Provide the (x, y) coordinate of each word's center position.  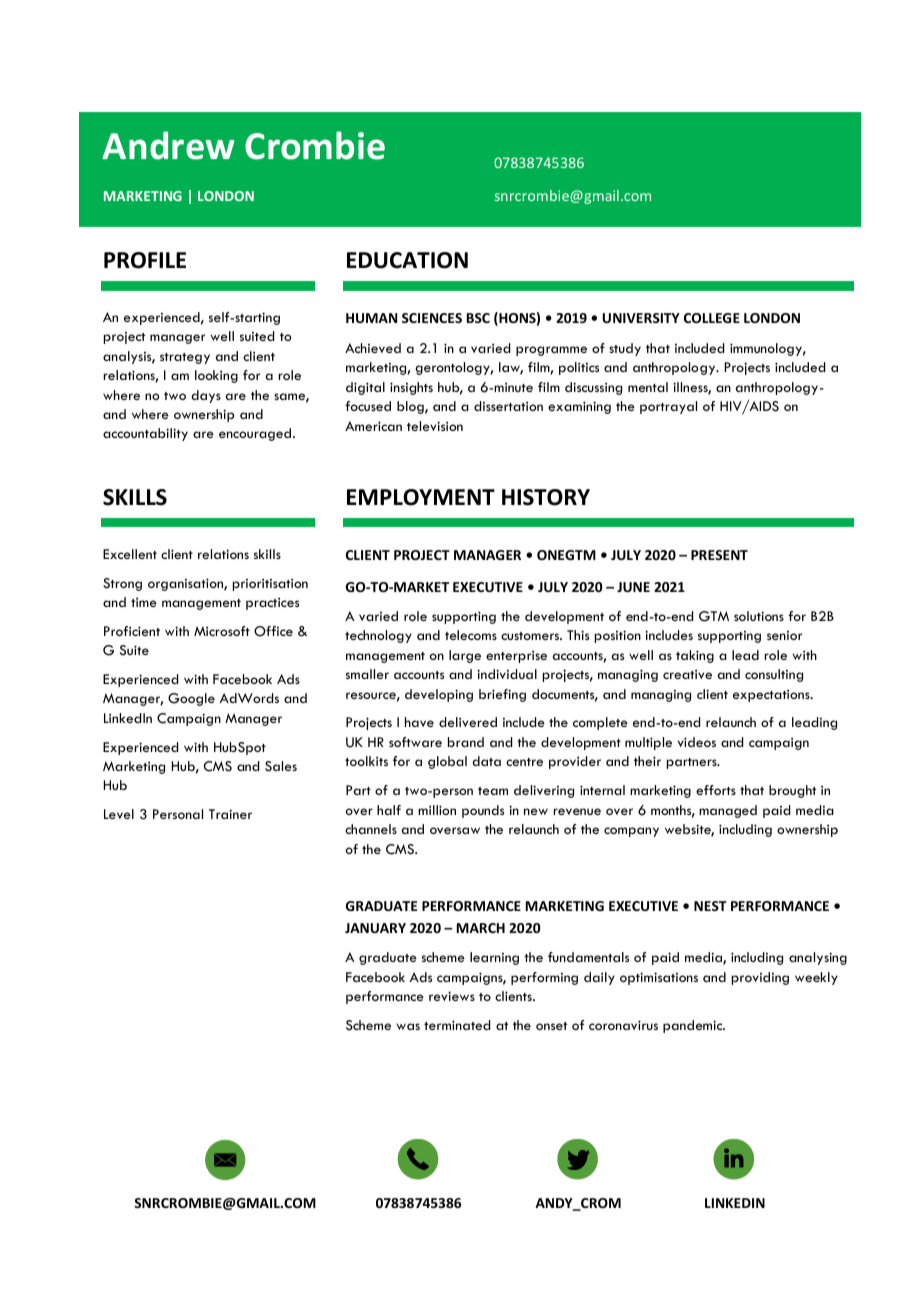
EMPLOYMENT (421, 497)
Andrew (168, 145)
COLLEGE (712, 318)
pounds (483, 811)
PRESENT (719, 555)
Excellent (130, 554)
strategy (185, 358)
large (465, 656)
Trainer (230, 814)
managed (728, 811)
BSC (478, 318)
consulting (774, 675)
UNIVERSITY (641, 318)
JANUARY (375, 928)
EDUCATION (407, 260)
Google (191, 699)
